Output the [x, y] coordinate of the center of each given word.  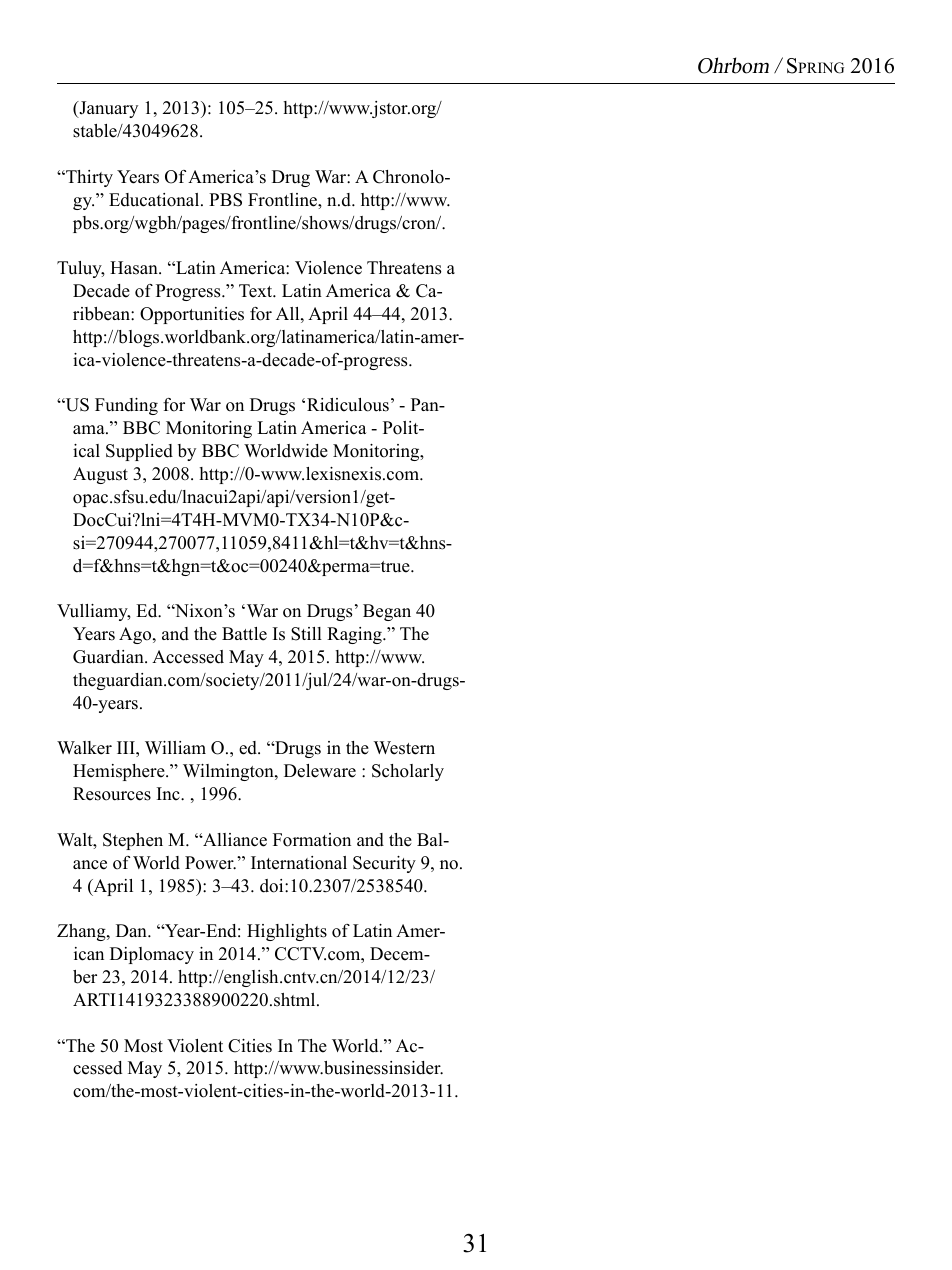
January [107, 109]
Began [387, 612]
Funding [126, 406]
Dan [132, 930]
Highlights [287, 932]
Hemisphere [120, 772]
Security [384, 864]
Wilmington [229, 772]
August [100, 475]
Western [404, 748]
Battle [244, 634]
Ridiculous [348, 405]
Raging [355, 635]
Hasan [135, 268]
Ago [136, 635]
